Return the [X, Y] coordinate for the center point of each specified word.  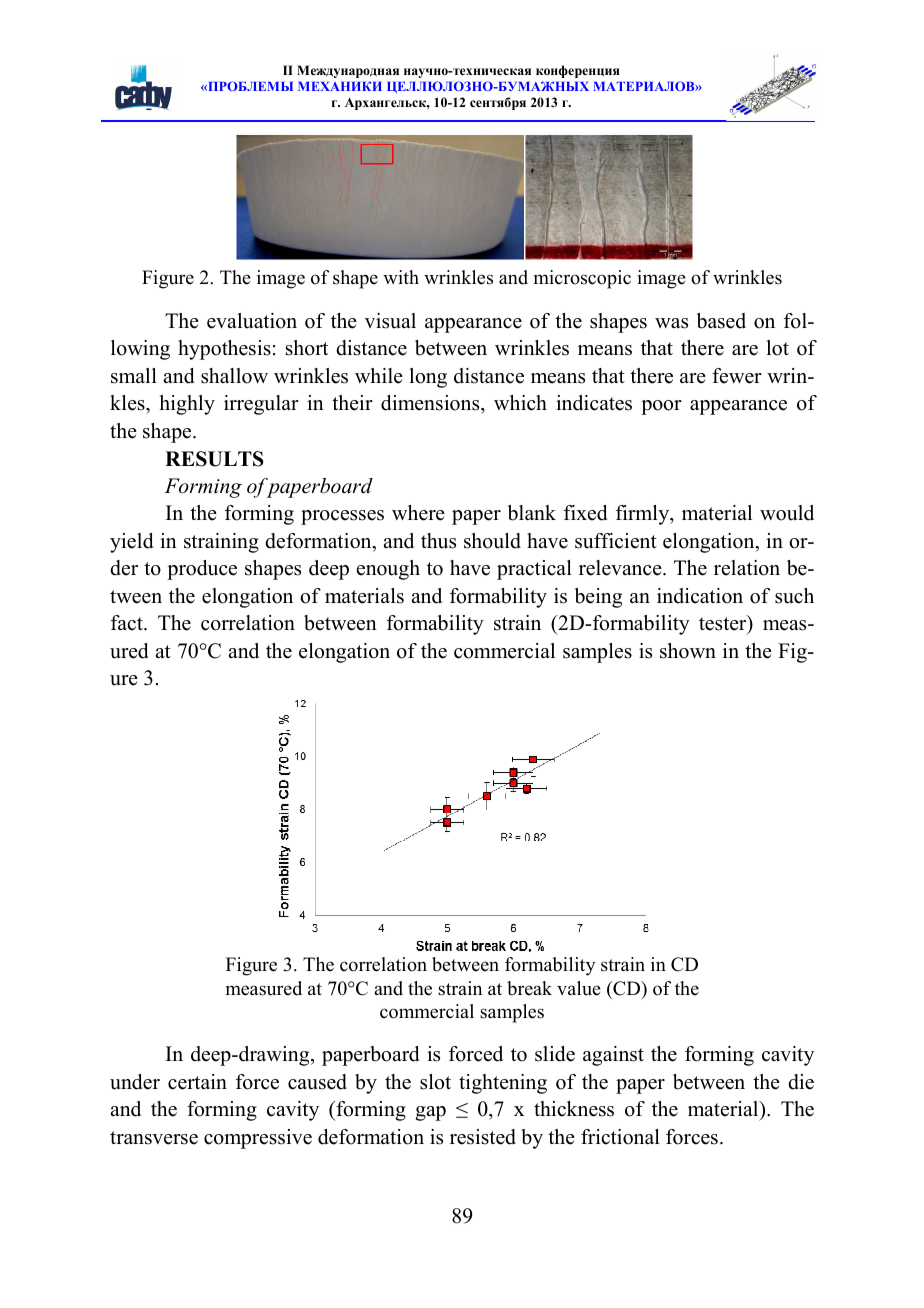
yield [131, 543]
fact [128, 623]
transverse [154, 1138]
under [135, 1082]
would [787, 513]
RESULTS [214, 459]
